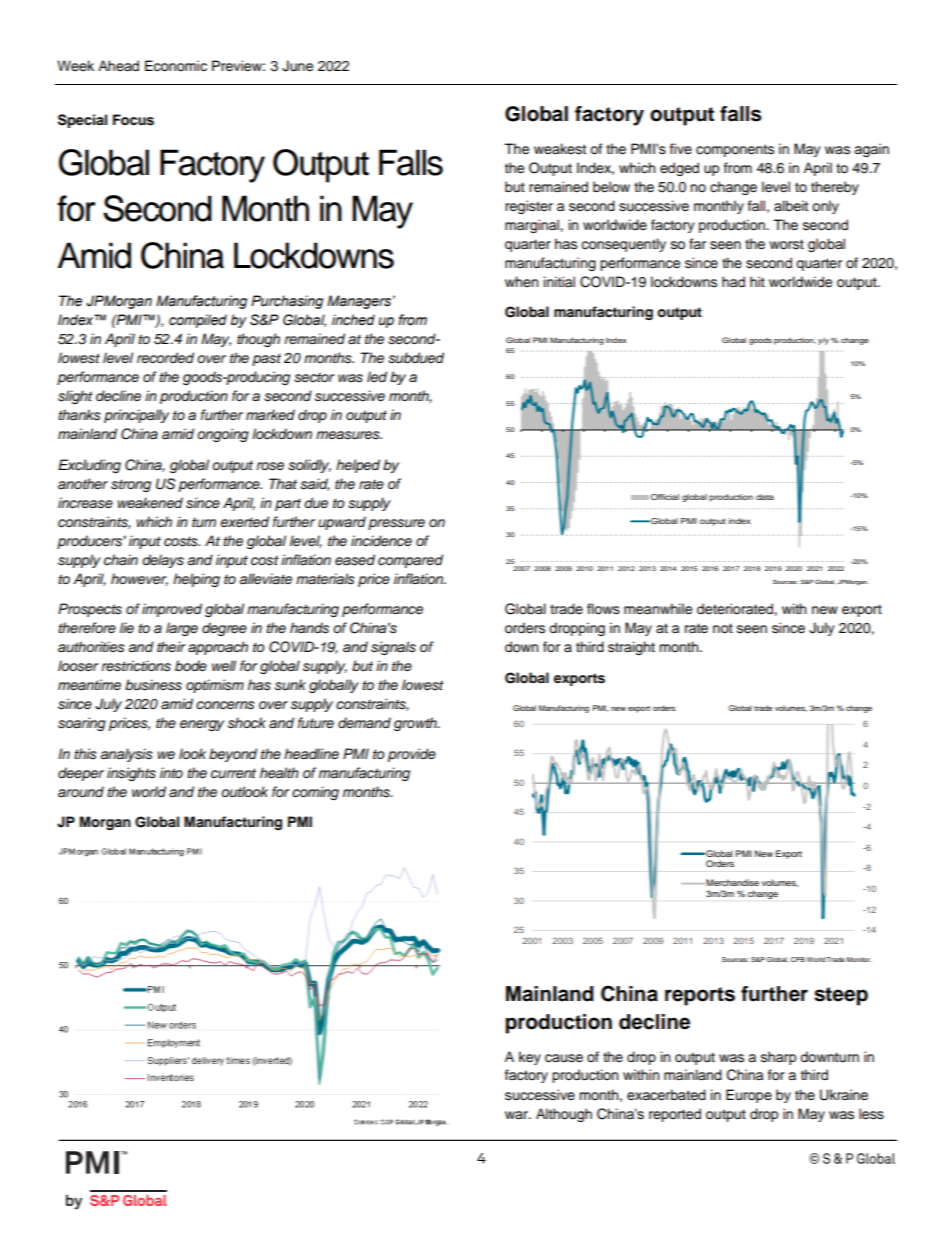  What do you see at coordinates (731, 882) in the page?
I see `Merchandise` at bounding box center [731, 882].
